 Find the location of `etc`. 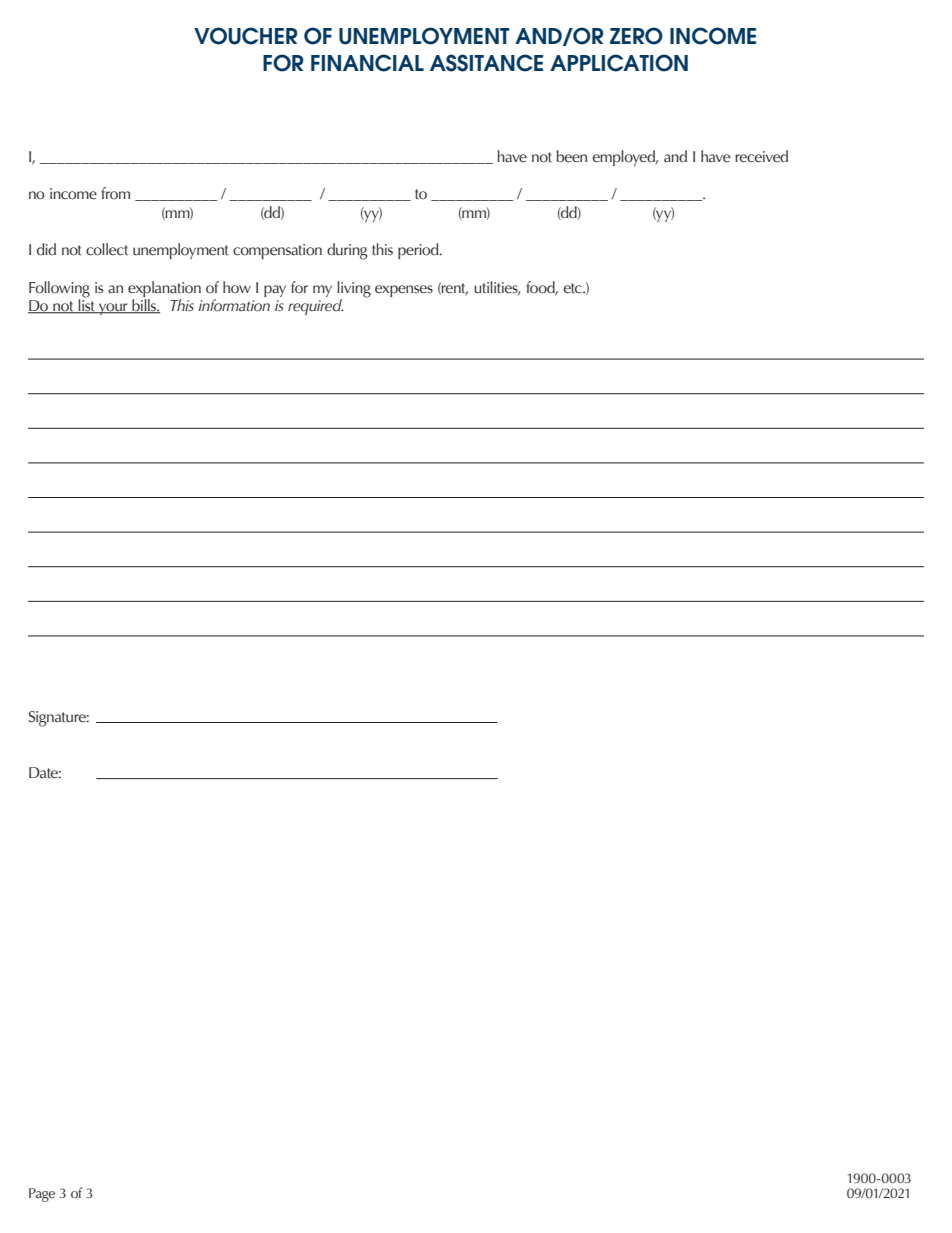

etc is located at coordinates (573, 288).
